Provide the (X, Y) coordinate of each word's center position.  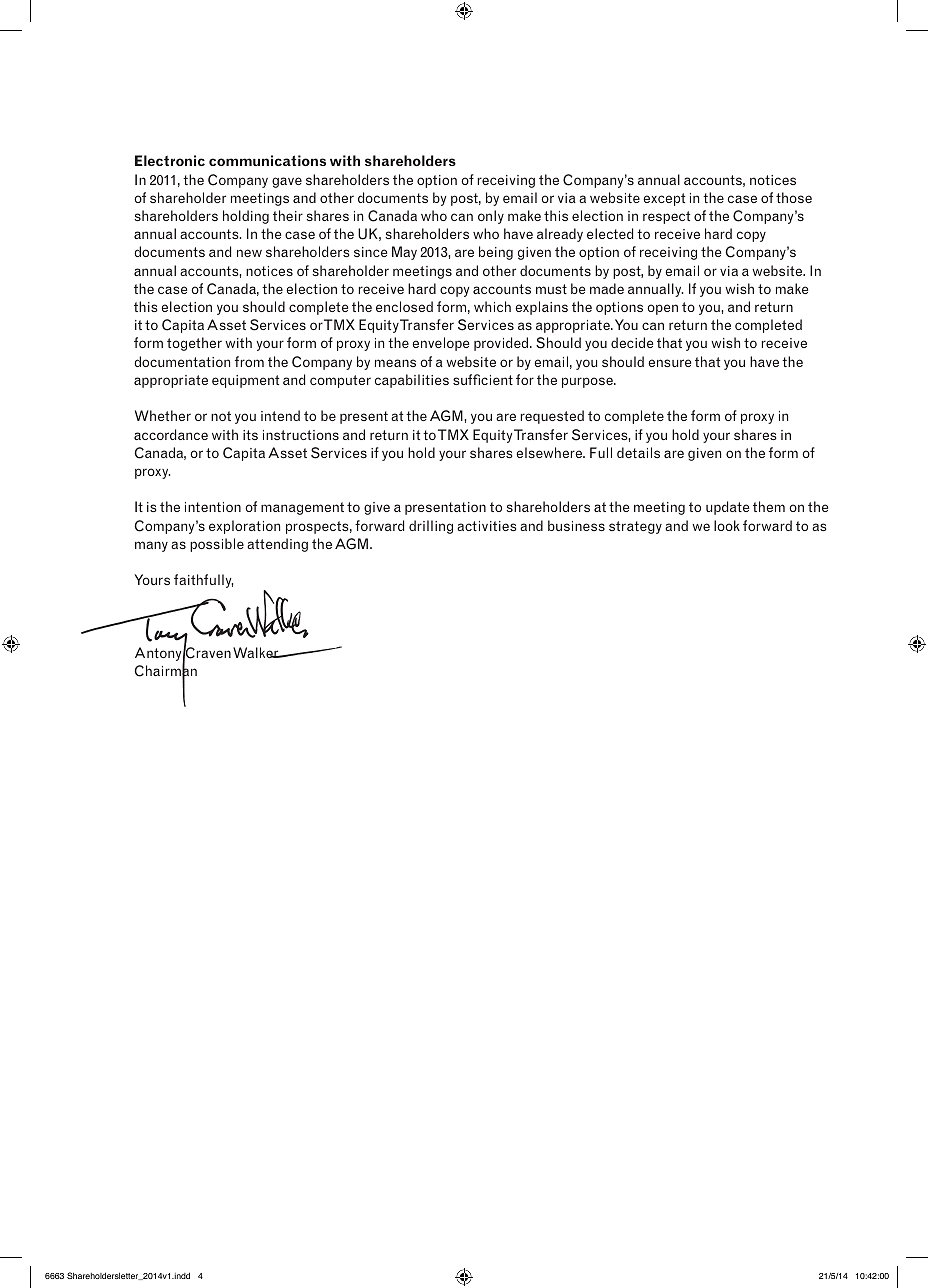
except (664, 199)
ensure (669, 363)
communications (267, 160)
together (194, 344)
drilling (431, 527)
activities (487, 526)
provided (502, 344)
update (727, 508)
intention (213, 507)
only (491, 217)
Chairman (165, 672)
